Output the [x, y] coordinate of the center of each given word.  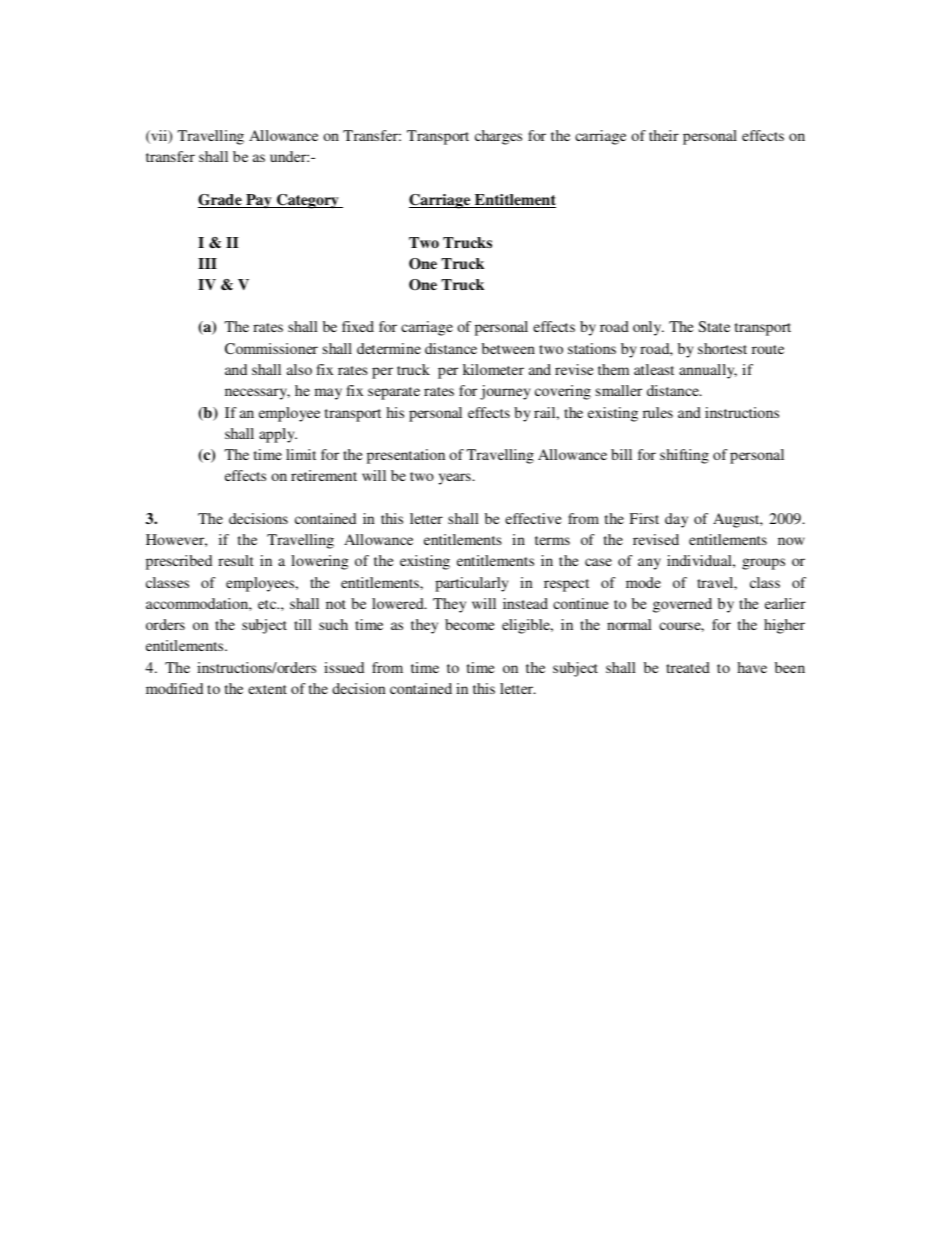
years [456, 479]
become [470, 624]
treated [688, 667]
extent [267, 689]
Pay [259, 201]
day [676, 520]
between [508, 348]
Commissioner [271, 348]
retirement [324, 475]
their [664, 135]
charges [498, 137]
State [714, 326]
